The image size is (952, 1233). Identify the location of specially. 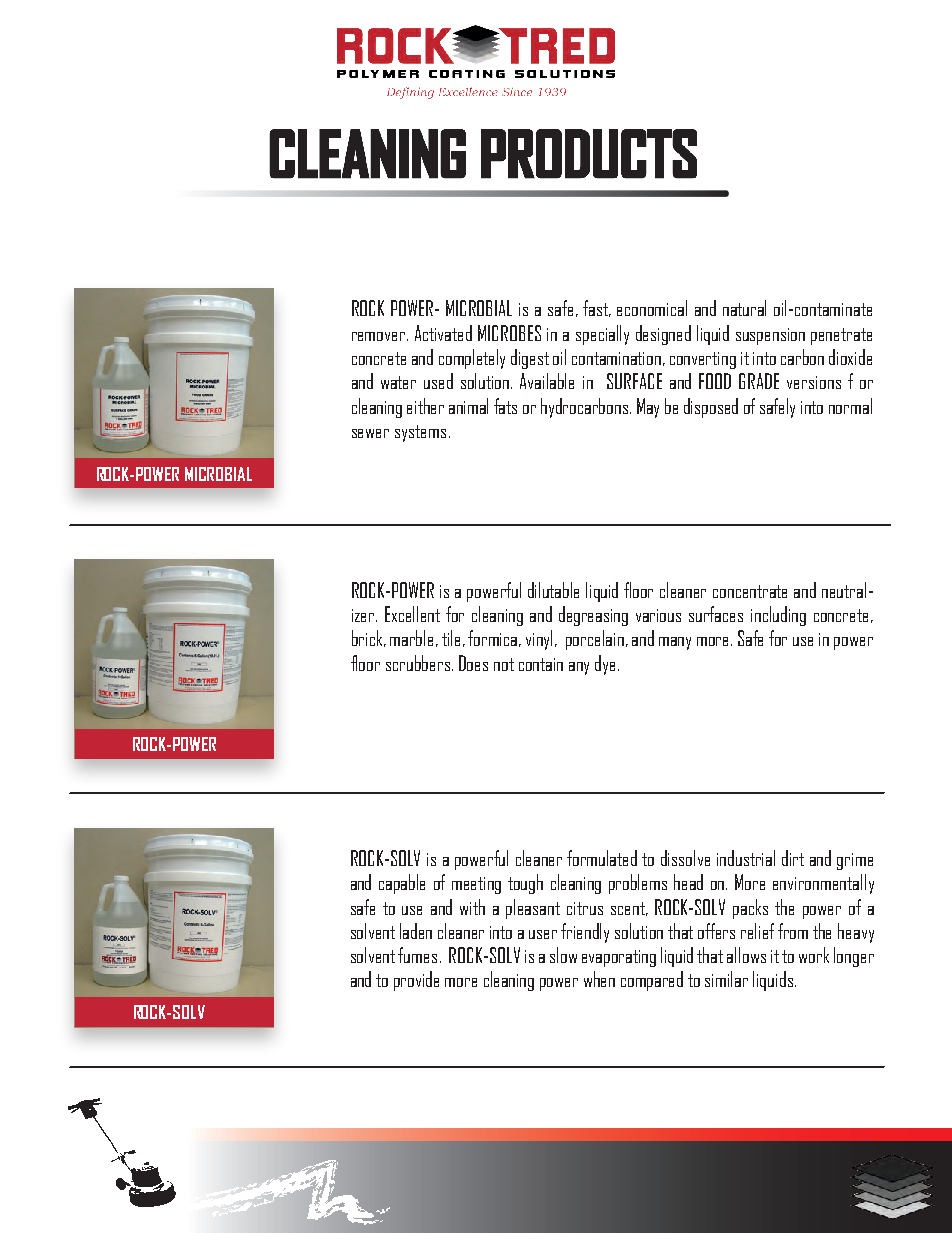
(602, 335).
